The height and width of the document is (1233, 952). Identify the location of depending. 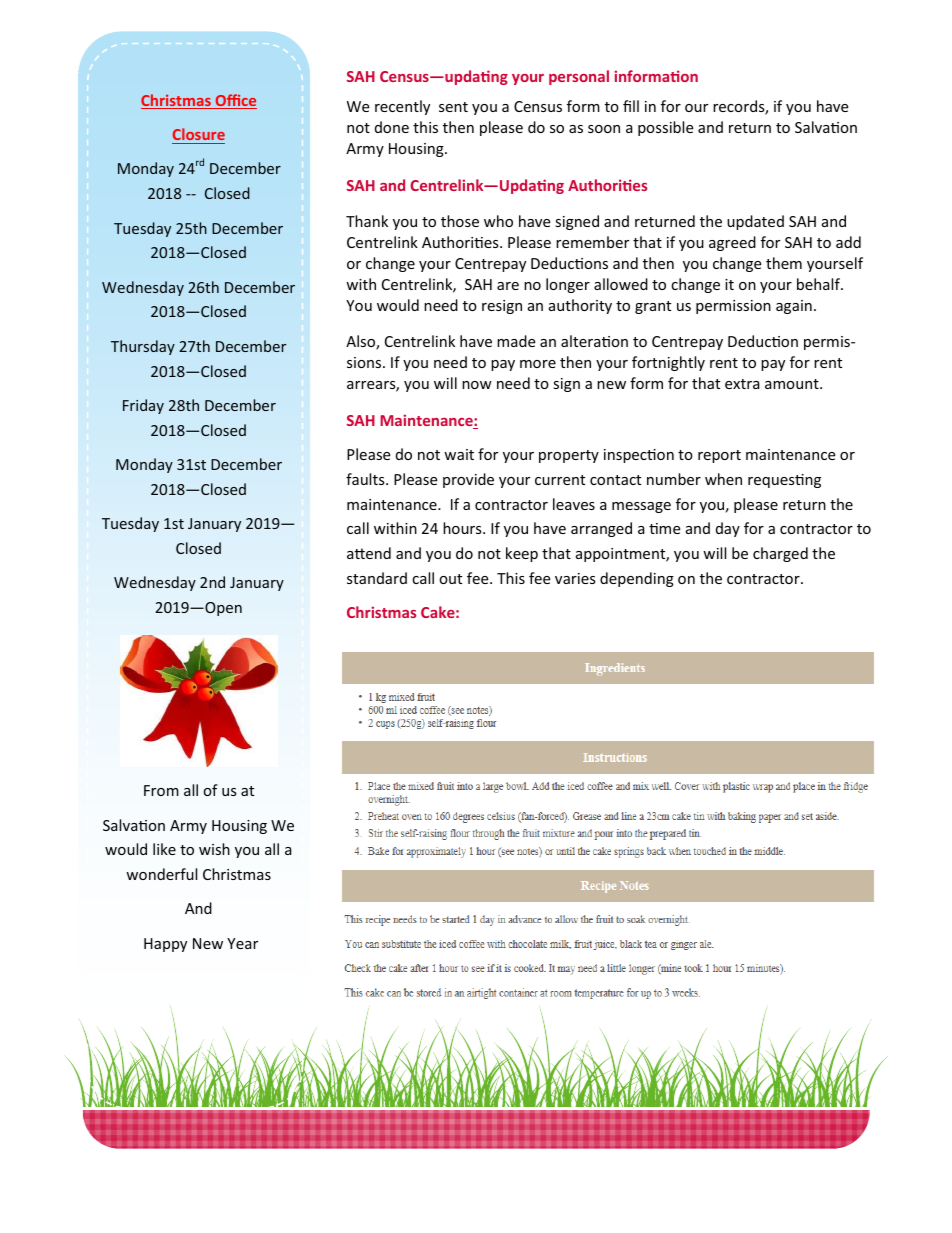
(637, 579).
